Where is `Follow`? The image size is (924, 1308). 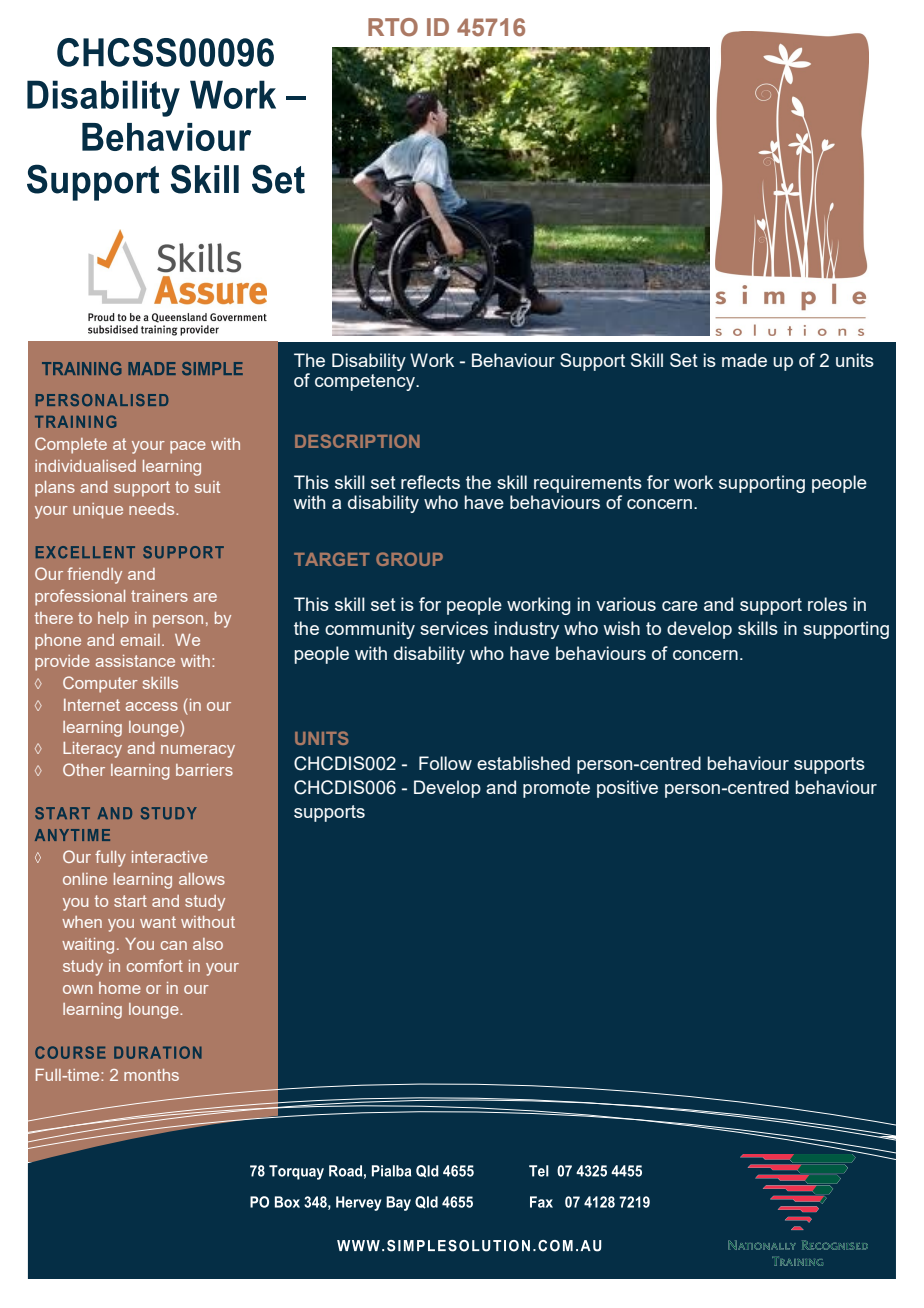
Follow is located at coordinates (445, 763).
